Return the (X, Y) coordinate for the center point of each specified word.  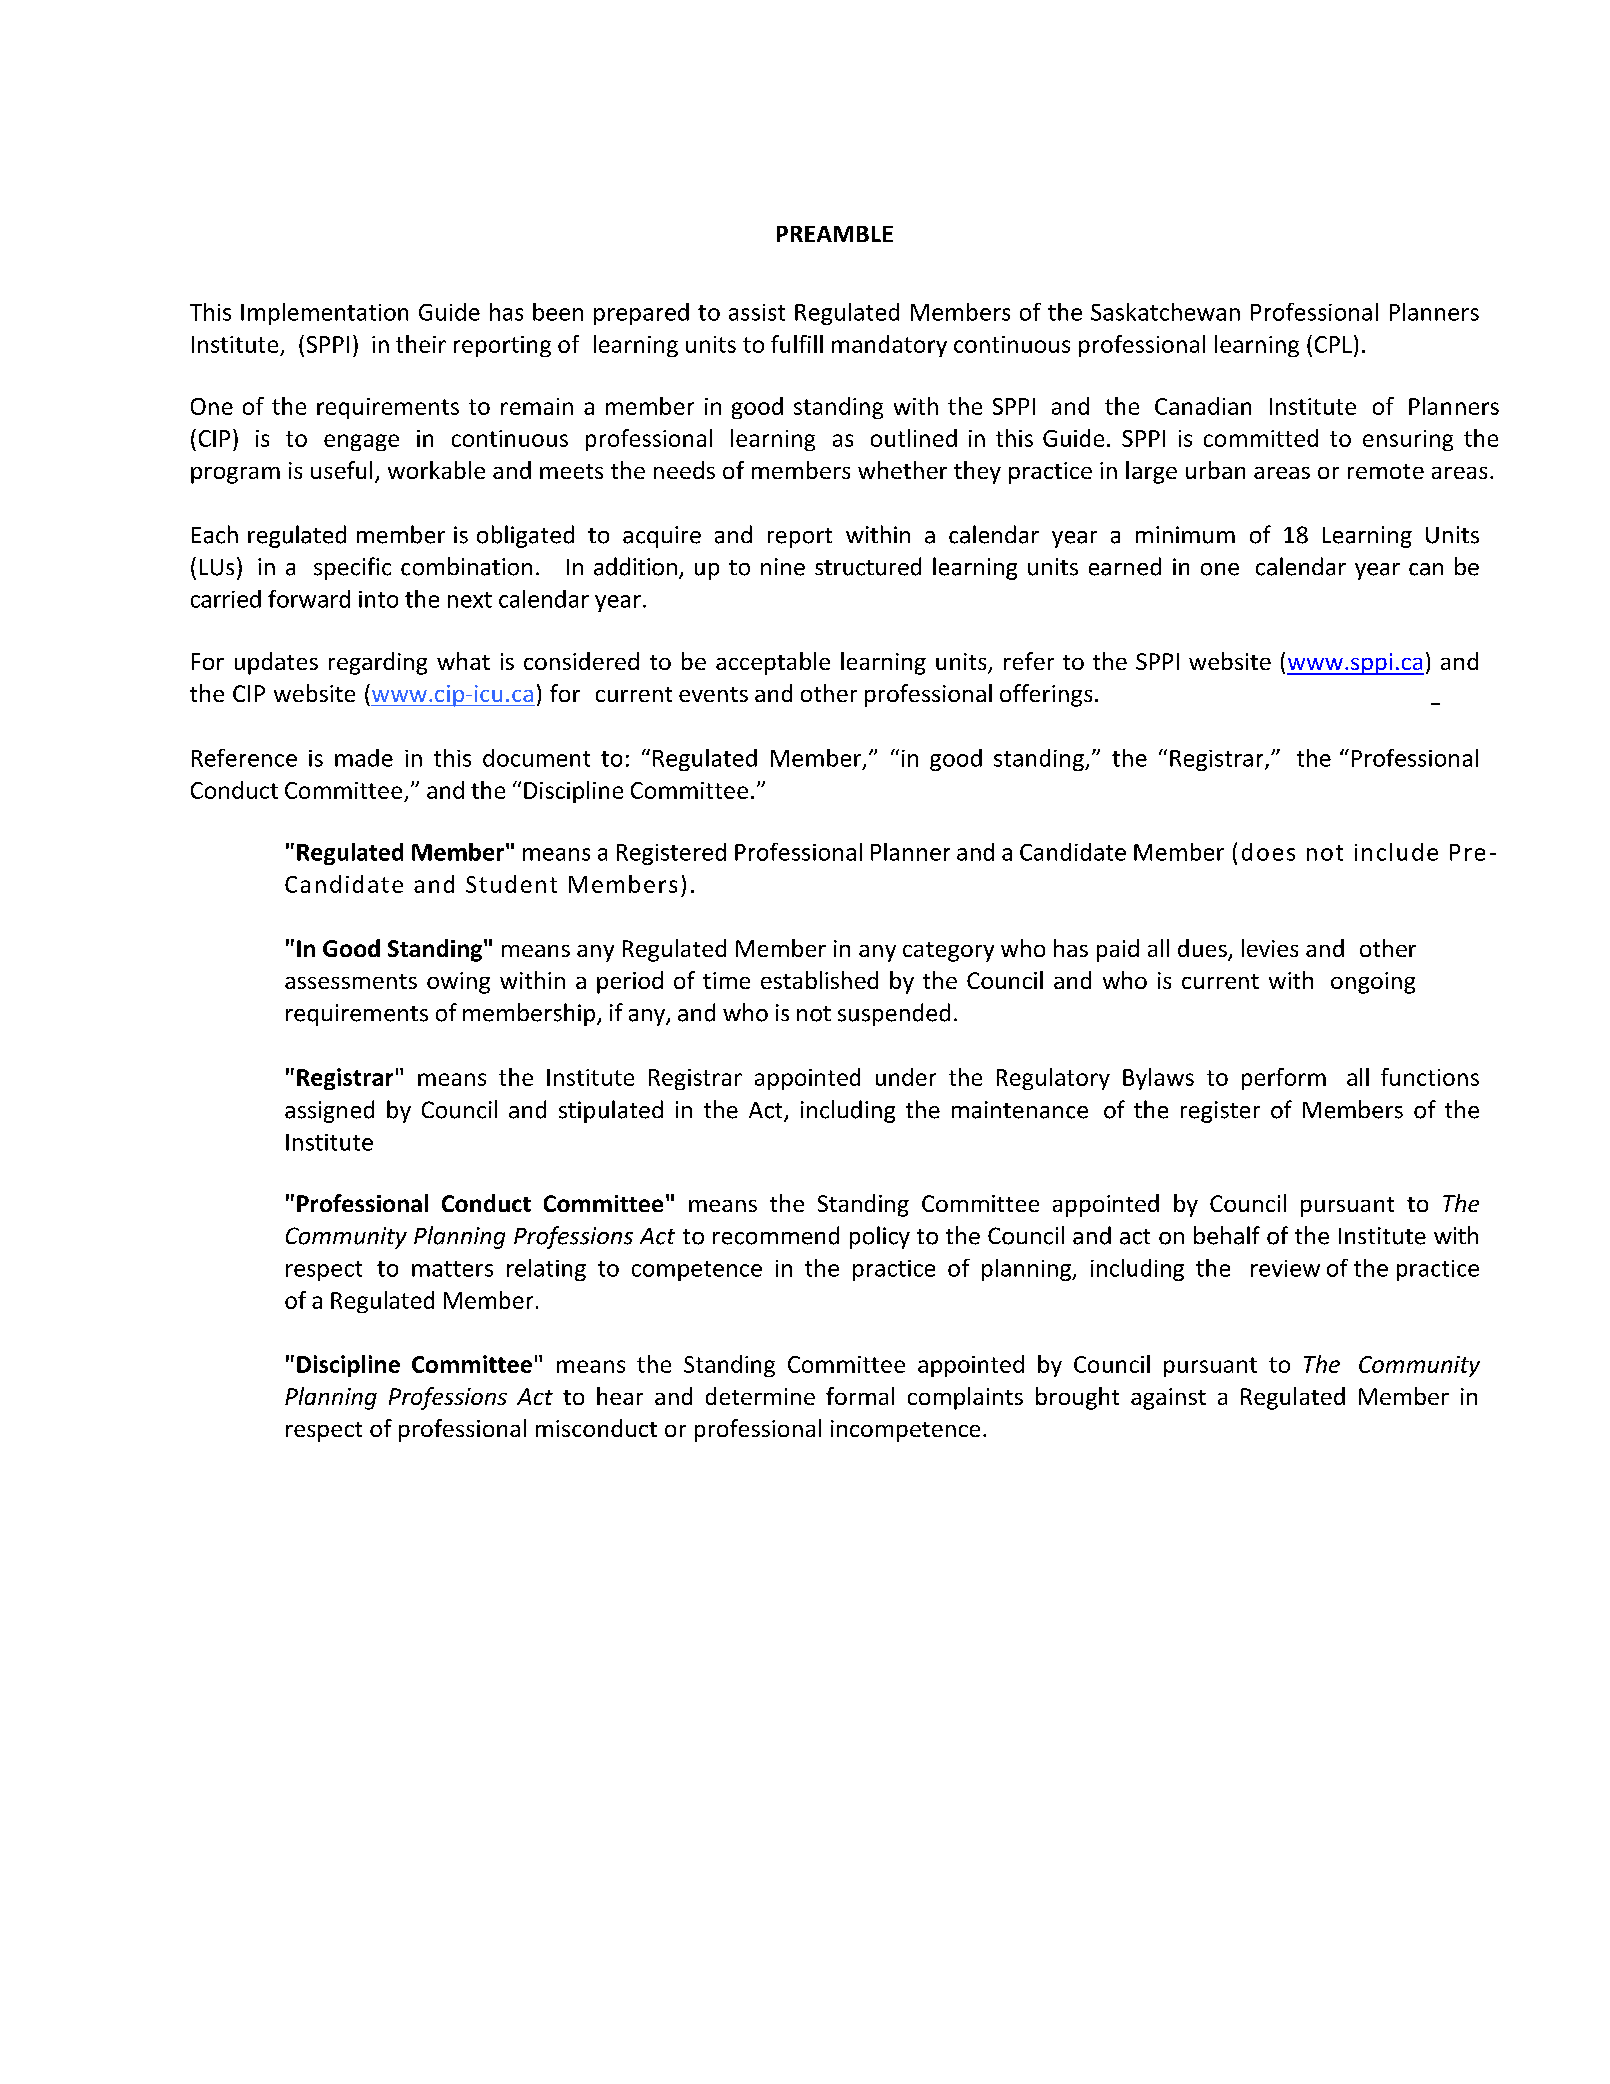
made (364, 758)
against (1168, 1399)
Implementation (324, 314)
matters (452, 1269)
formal (860, 1396)
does (1268, 852)
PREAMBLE (835, 234)
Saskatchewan (1165, 312)
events (713, 694)
